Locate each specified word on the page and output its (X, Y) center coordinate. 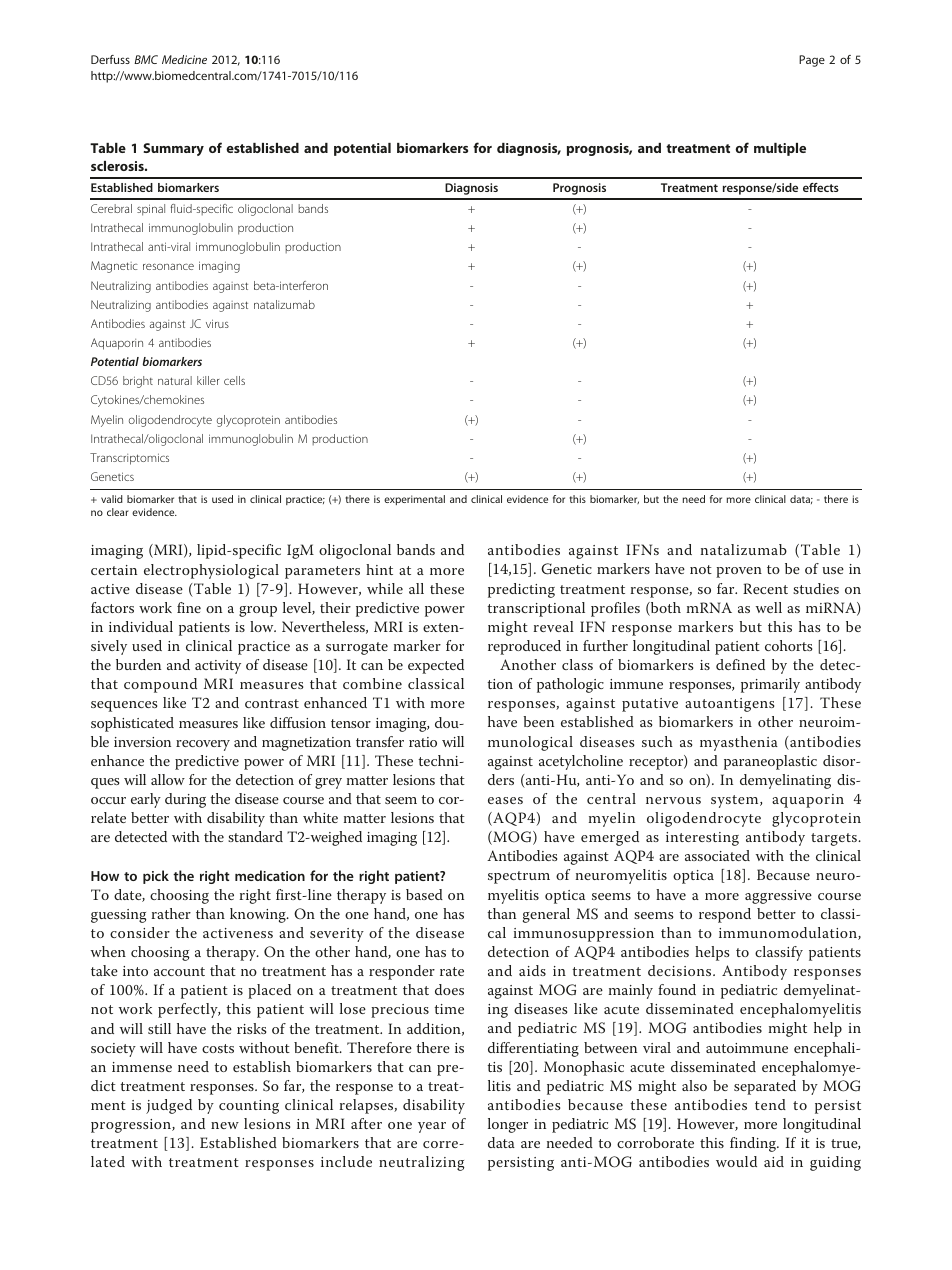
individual (141, 626)
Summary (173, 149)
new (225, 1125)
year (432, 1127)
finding (754, 1144)
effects (821, 187)
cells (234, 380)
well (769, 607)
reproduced (524, 647)
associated (717, 855)
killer (208, 380)
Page (812, 61)
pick (156, 877)
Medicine (184, 59)
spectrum (519, 877)
